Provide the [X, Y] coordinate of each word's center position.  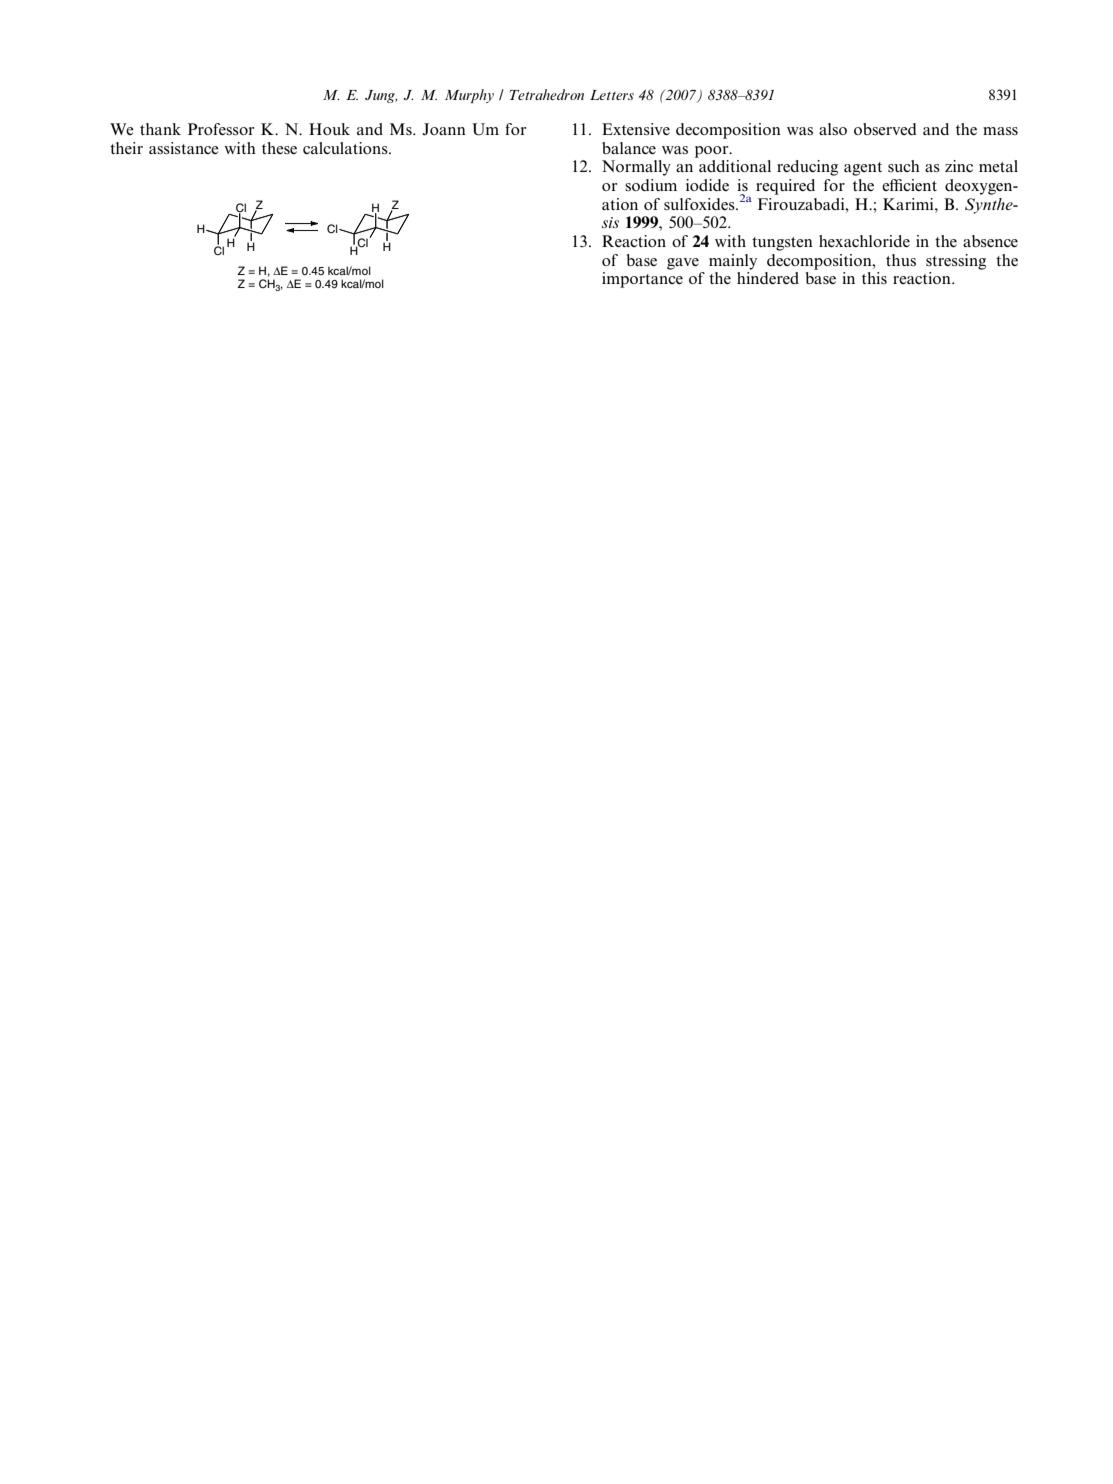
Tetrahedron [547, 94]
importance [642, 280]
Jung [381, 96]
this [874, 278]
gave [683, 264]
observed [885, 129]
